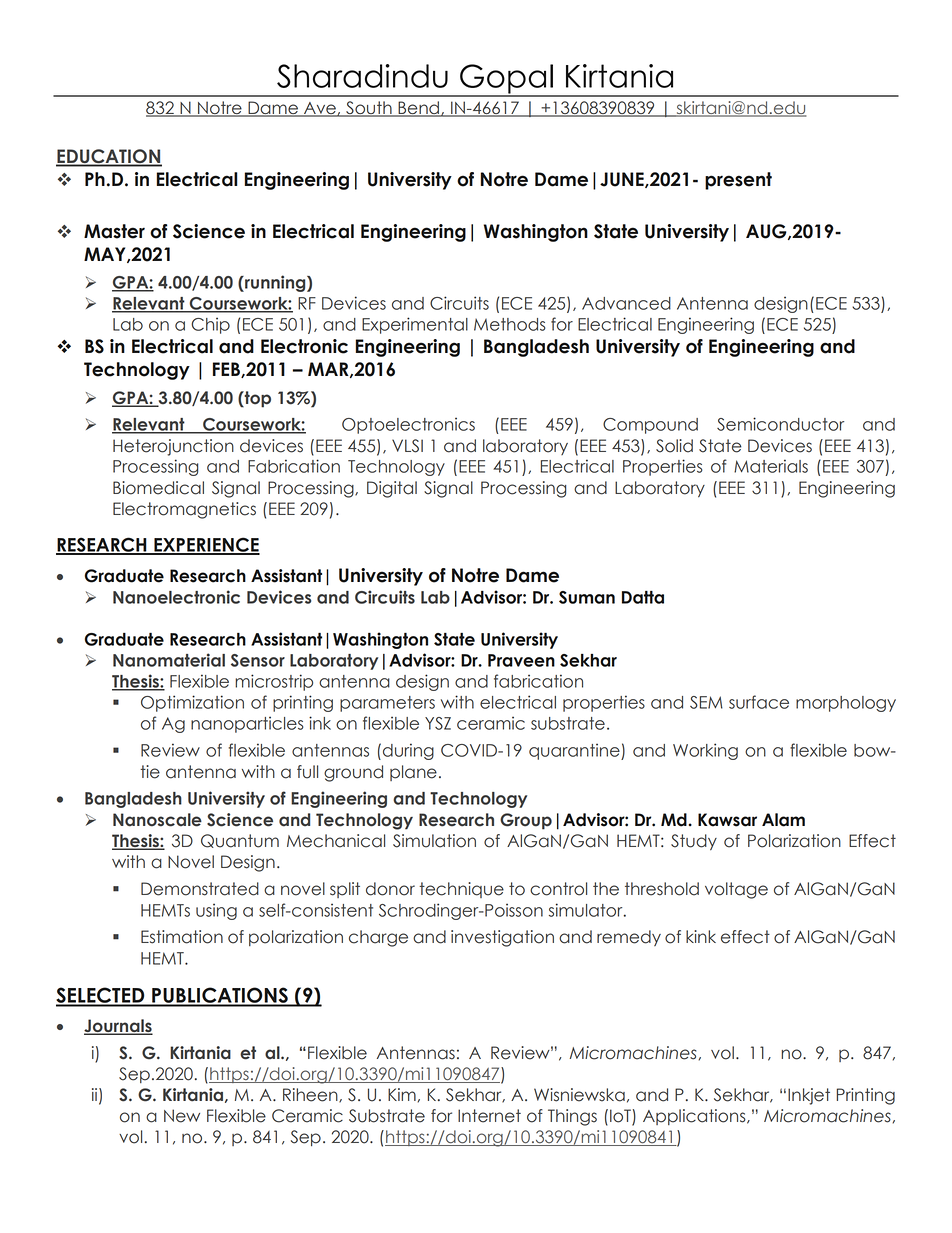  Describe the element at coordinates (506, 80) in the screenshot. I see `Gopal` at that location.
